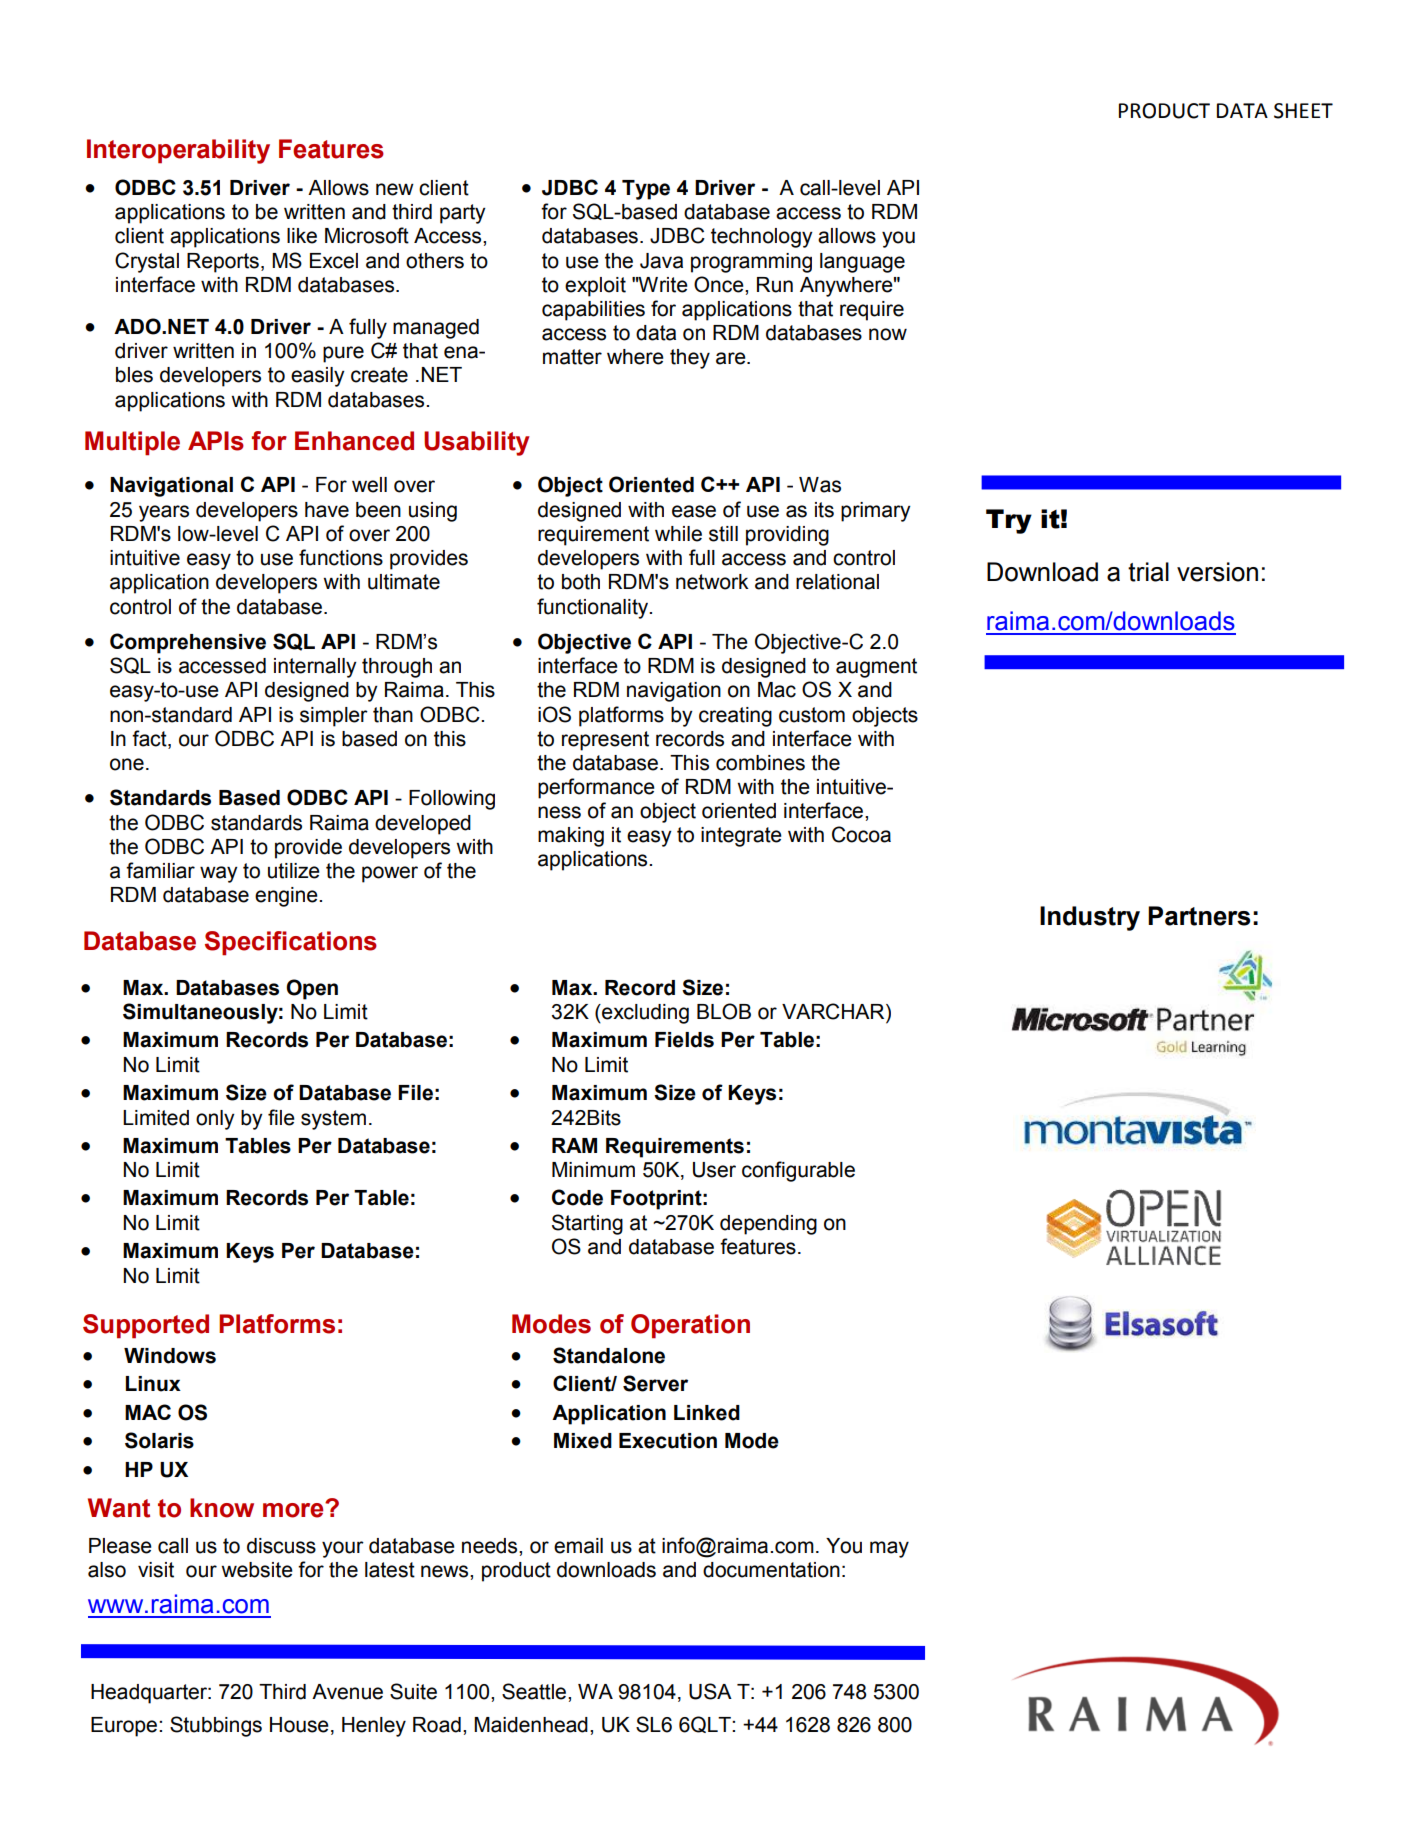 This document has height=1847, width=1427. What do you see at coordinates (741, 837) in the document?
I see `integrate` at bounding box center [741, 837].
